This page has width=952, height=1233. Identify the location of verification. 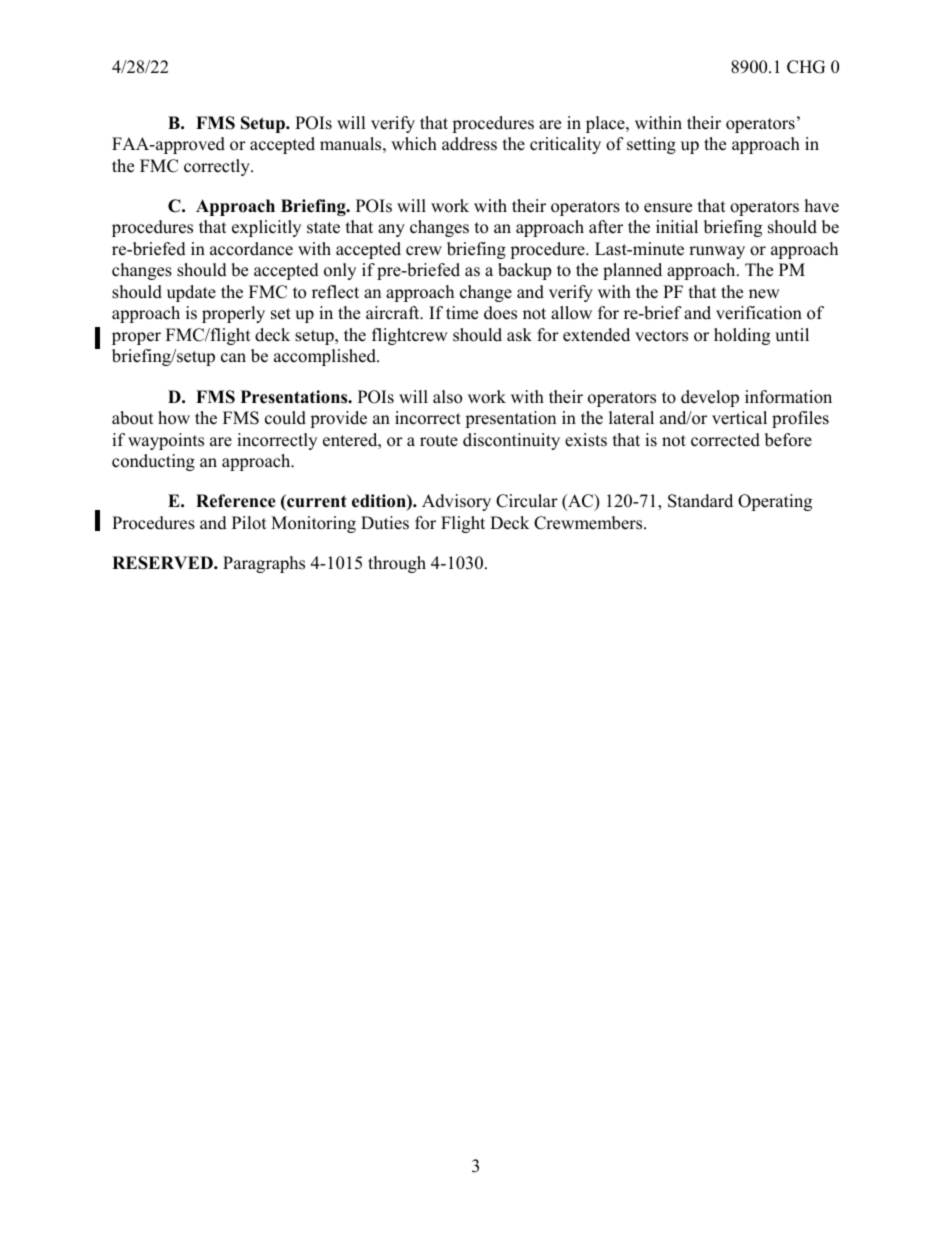
(759, 313).
